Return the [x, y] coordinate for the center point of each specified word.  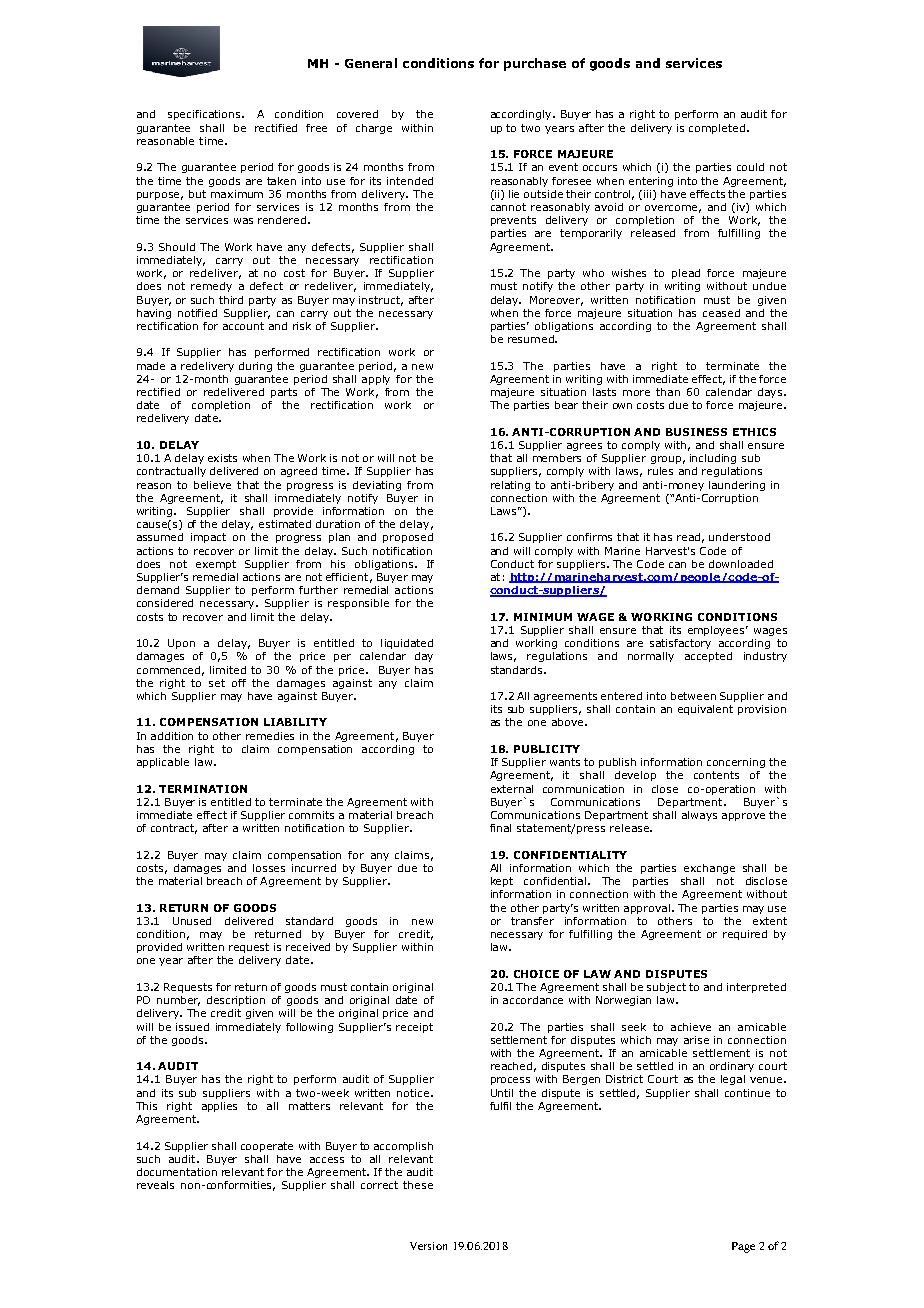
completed [717, 129]
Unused [192, 921]
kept [502, 882]
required [745, 935]
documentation [177, 1172]
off [239, 683]
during [255, 367]
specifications [205, 115]
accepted [708, 657]
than [668, 392]
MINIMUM [543, 617]
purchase [535, 64]
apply [376, 380]
